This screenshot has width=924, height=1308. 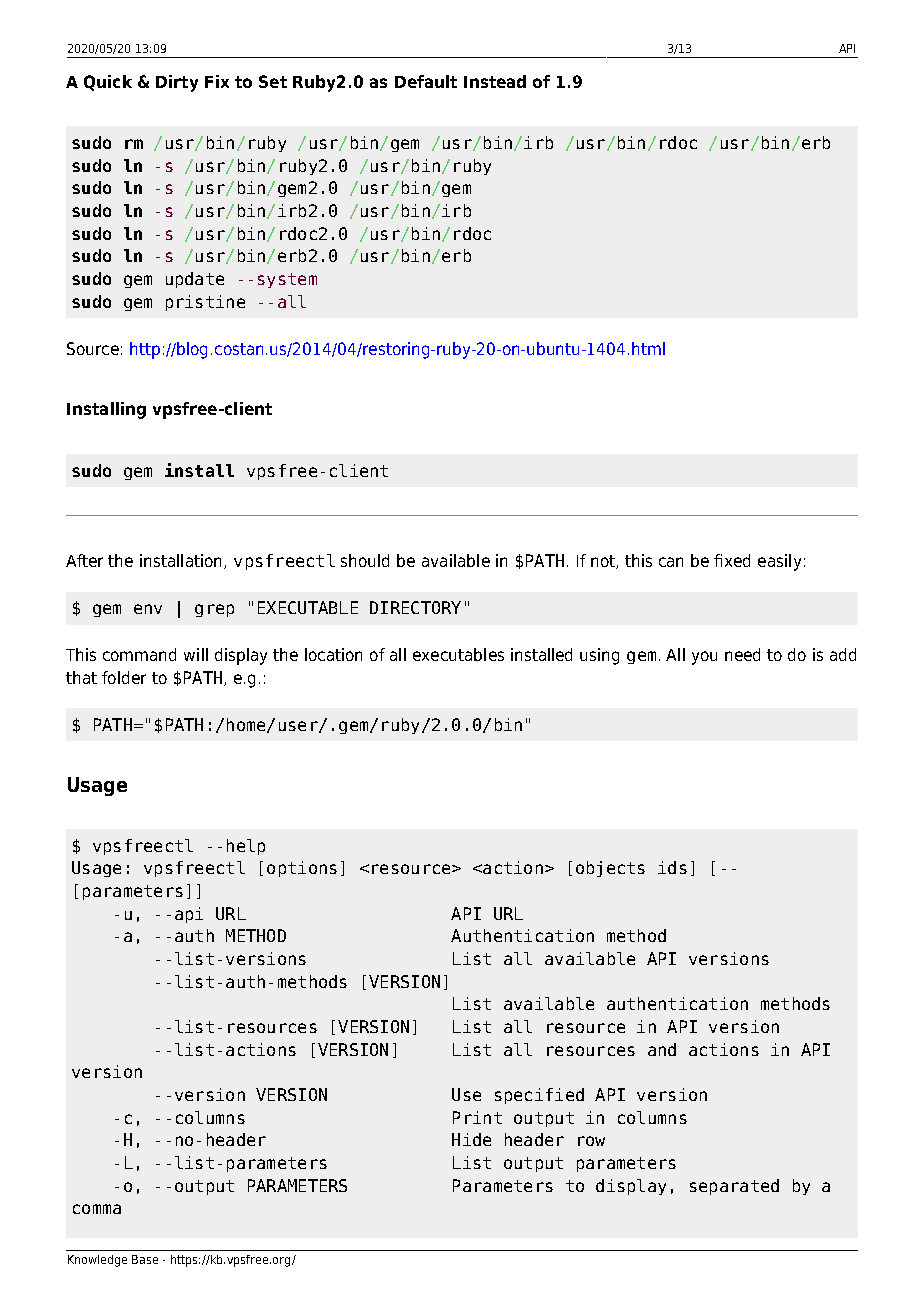 What do you see at coordinates (742, 654) in the screenshot?
I see `need` at bounding box center [742, 654].
